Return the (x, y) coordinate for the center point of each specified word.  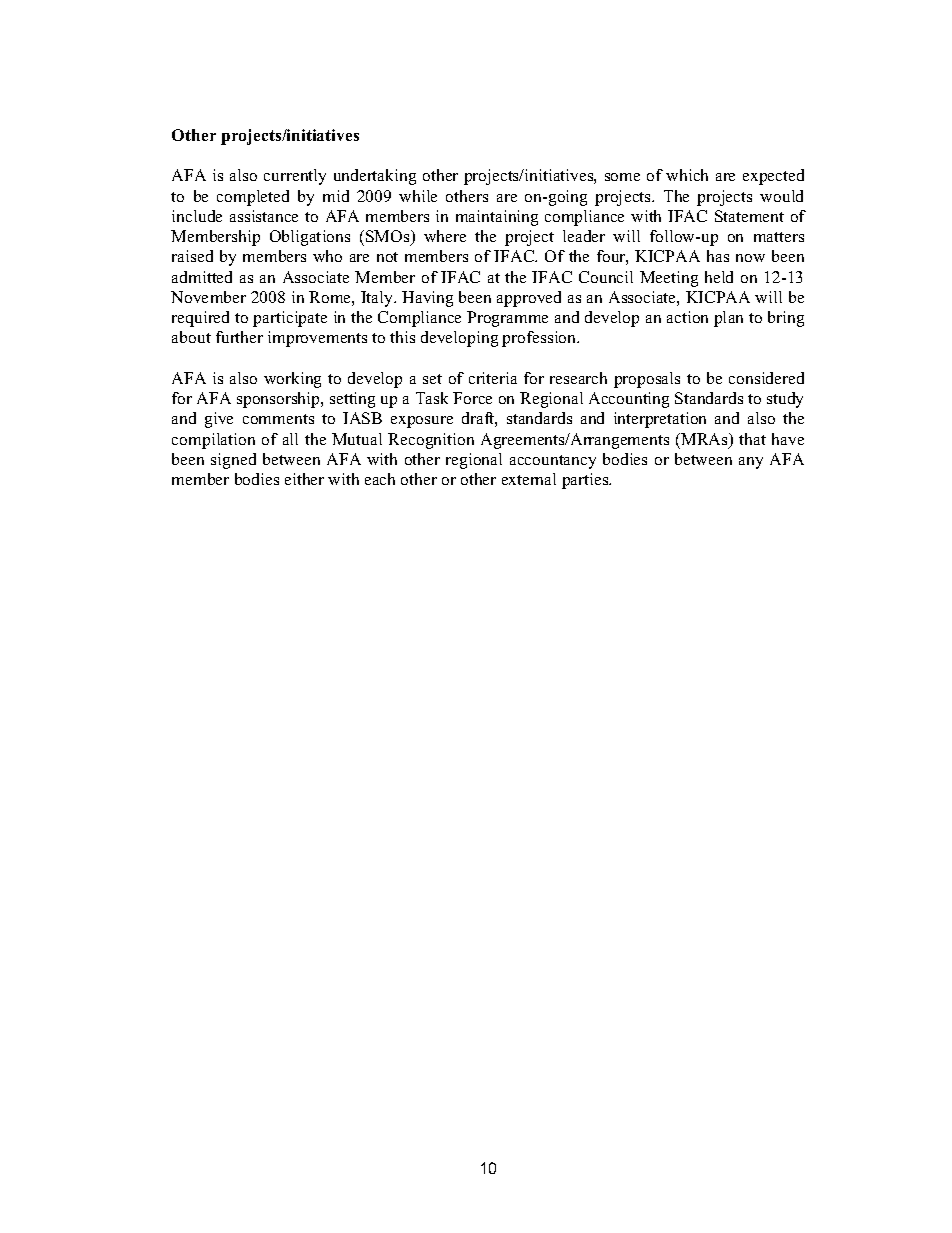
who (327, 256)
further (239, 337)
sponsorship (279, 400)
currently (295, 177)
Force (472, 398)
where (445, 236)
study (785, 400)
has (718, 256)
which (687, 175)
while (418, 196)
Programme (507, 319)
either (304, 479)
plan (728, 319)
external (529, 479)
